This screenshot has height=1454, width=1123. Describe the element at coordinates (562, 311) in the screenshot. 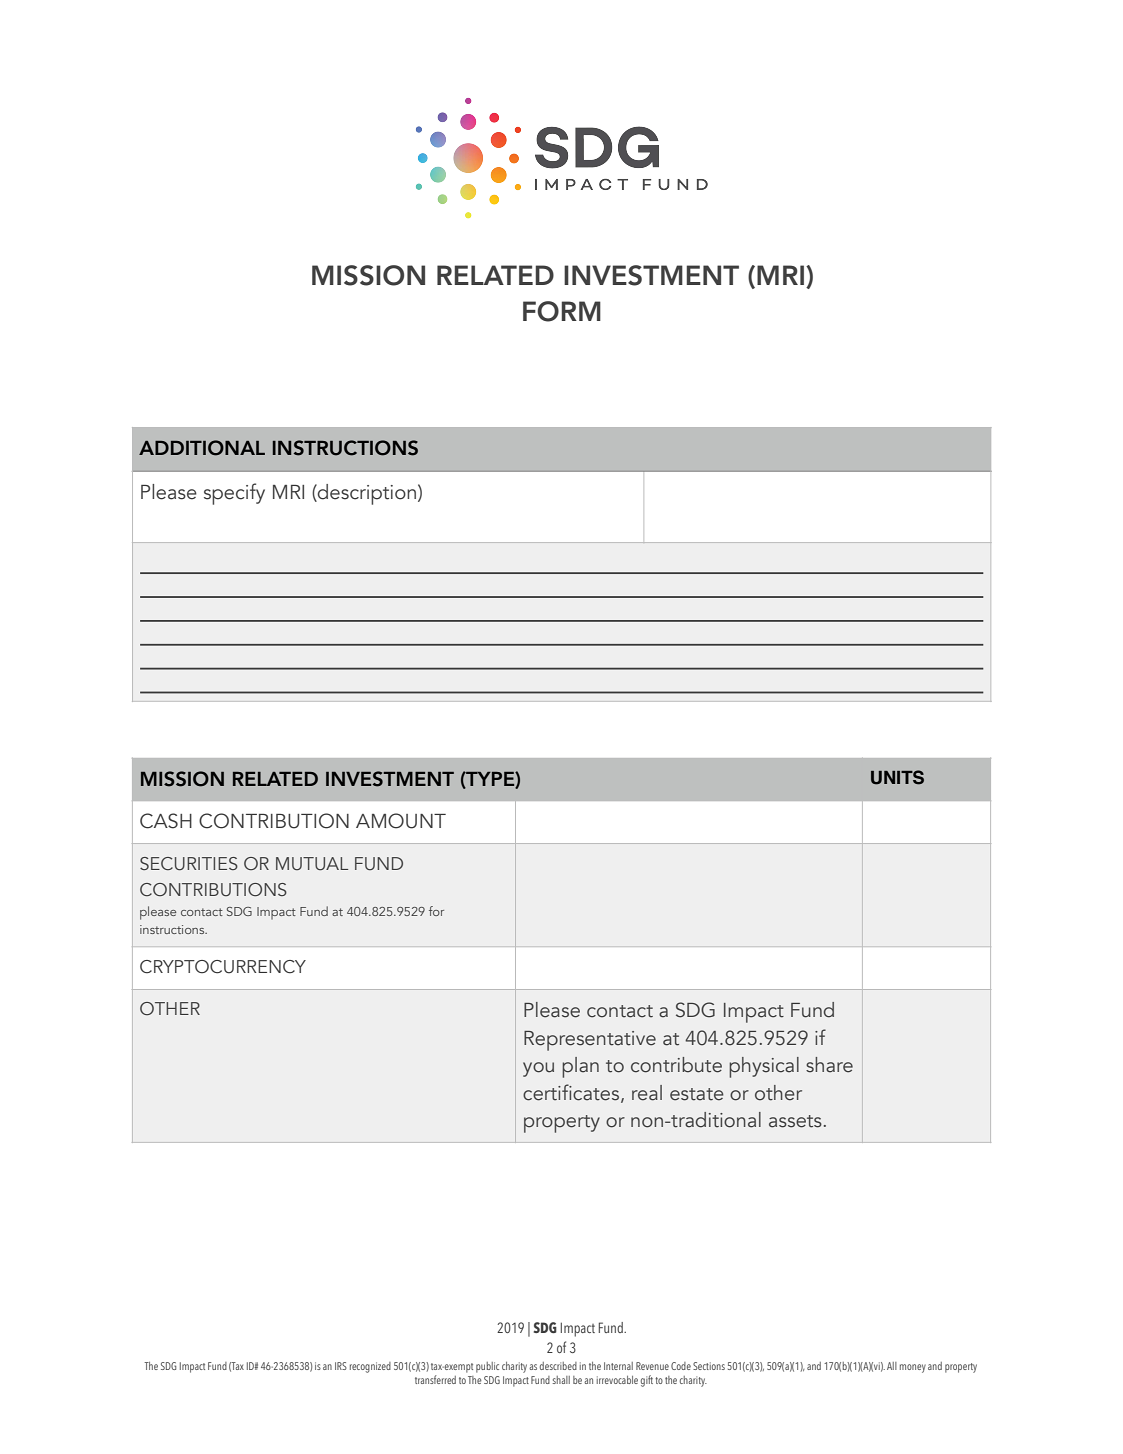

I see `FORM` at that location.
